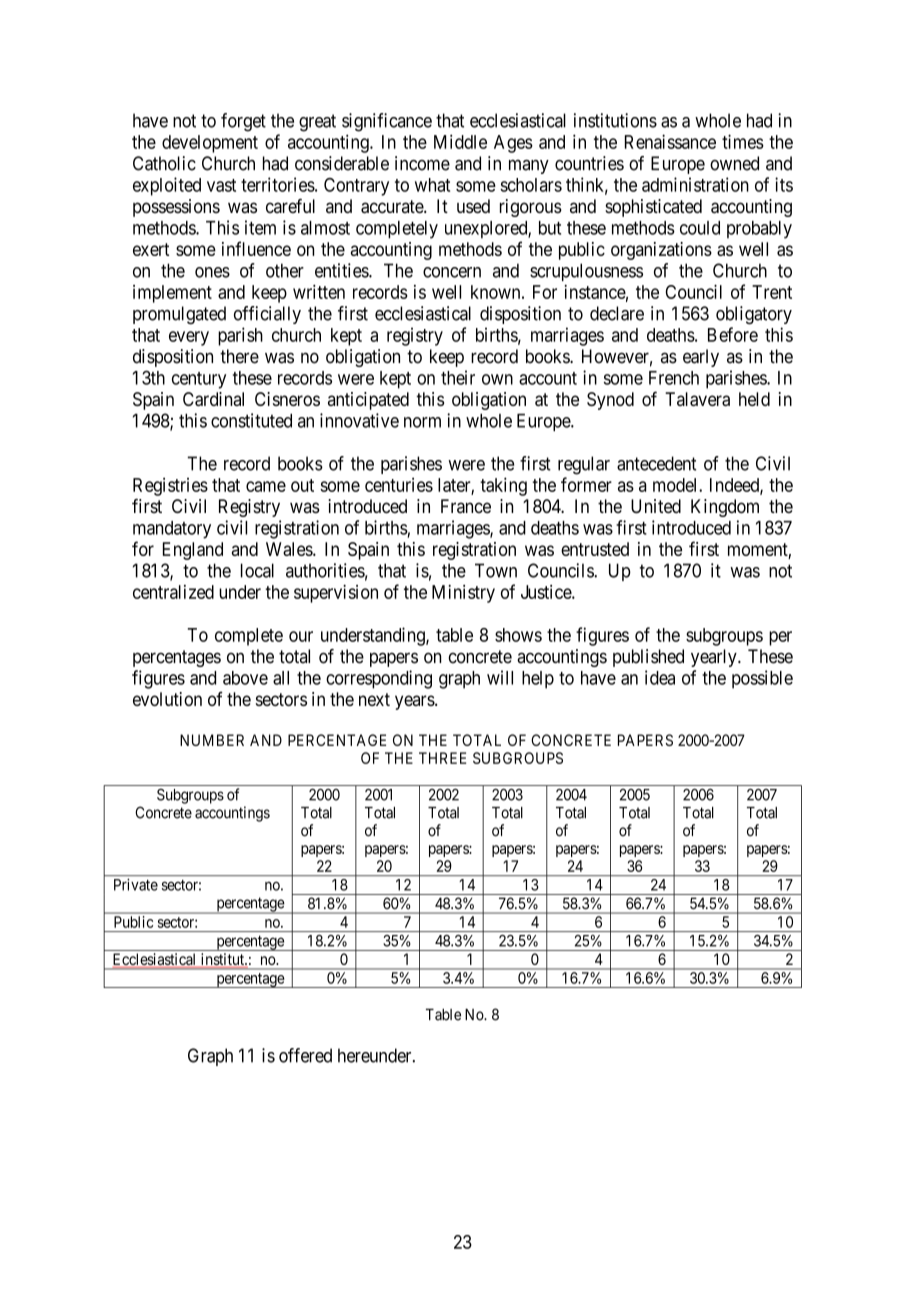 Image resolution: width=924 pixels, height=1308 pixels. Describe the element at coordinates (762, 679) in the image. I see `possible` at that location.
